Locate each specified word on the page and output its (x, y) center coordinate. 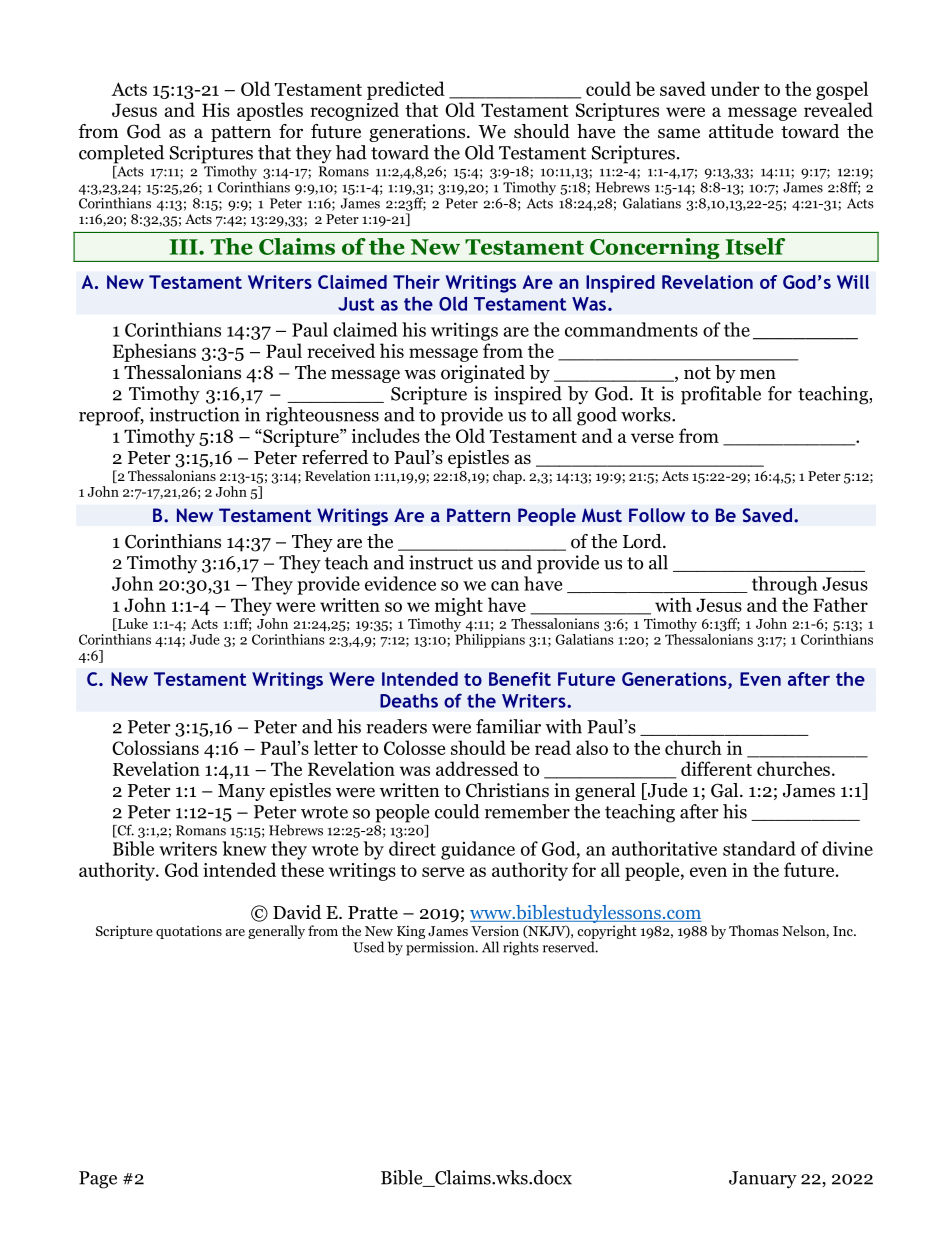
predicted (406, 90)
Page (98, 1180)
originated (483, 374)
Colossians (155, 747)
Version (495, 930)
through (785, 585)
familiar (508, 726)
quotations (189, 932)
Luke (131, 624)
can (505, 586)
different (716, 768)
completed (121, 154)
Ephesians (154, 352)
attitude (741, 131)
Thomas (753, 930)
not (697, 373)
